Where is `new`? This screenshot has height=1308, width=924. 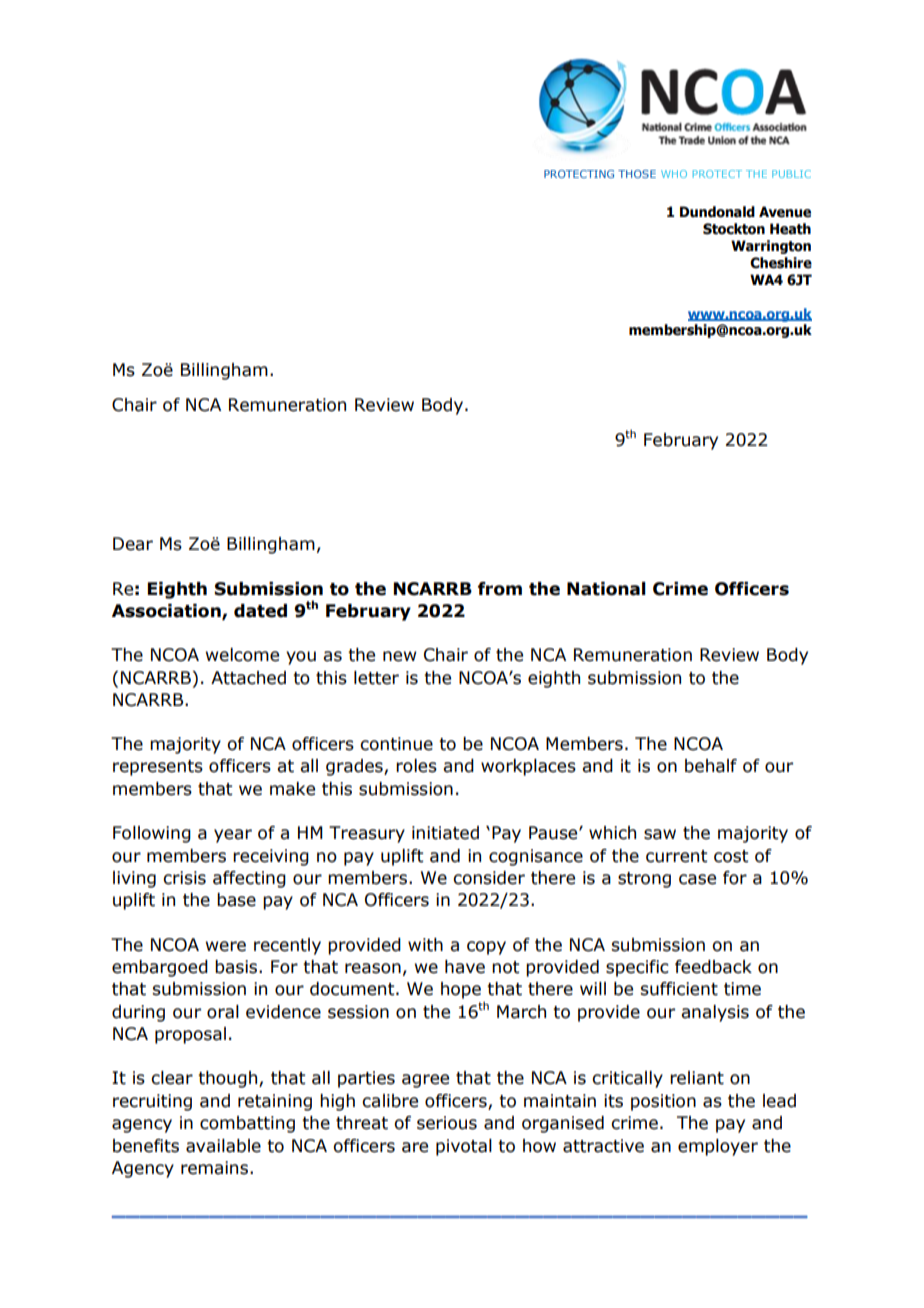 new is located at coordinates (399, 656).
